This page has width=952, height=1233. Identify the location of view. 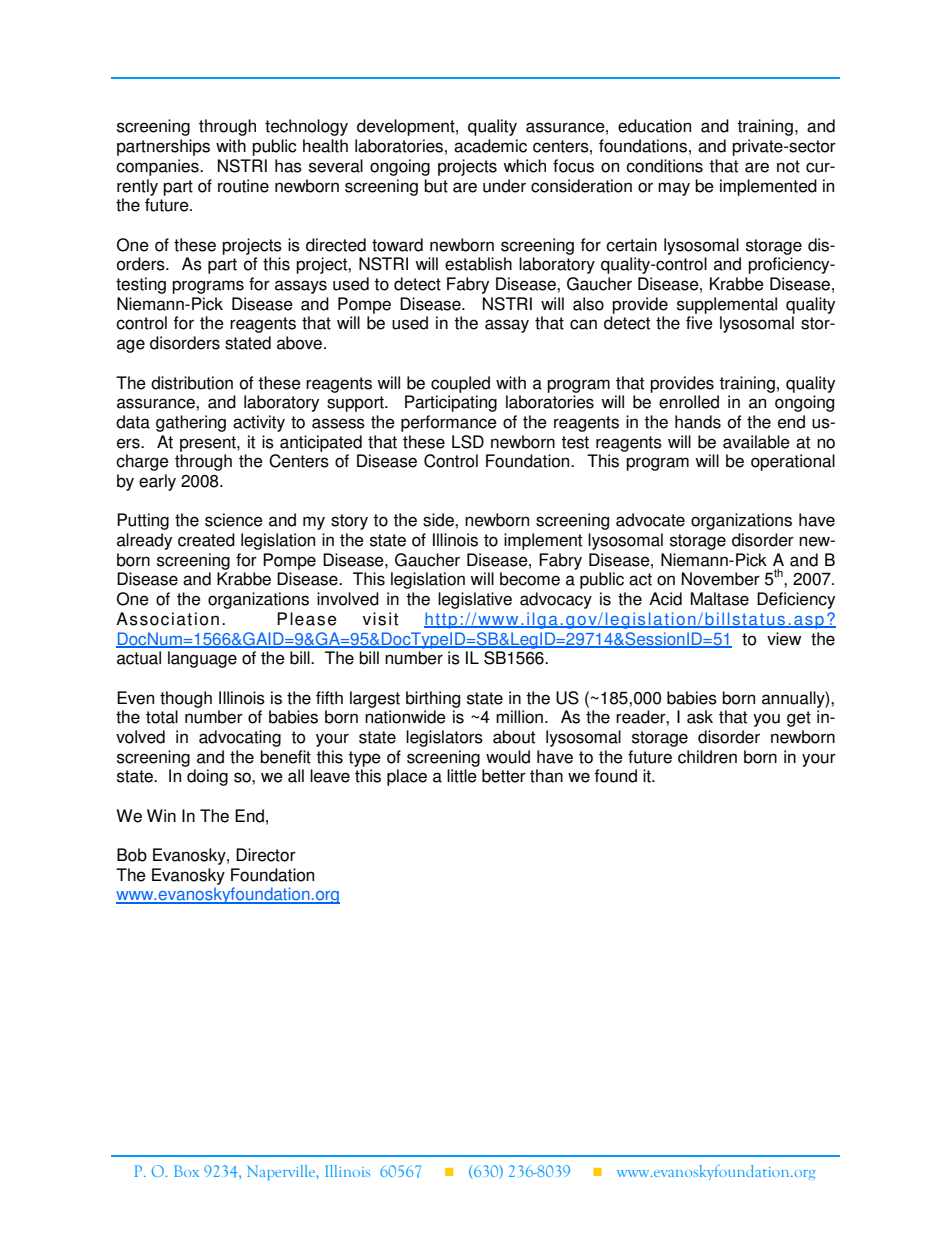
(784, 639).
